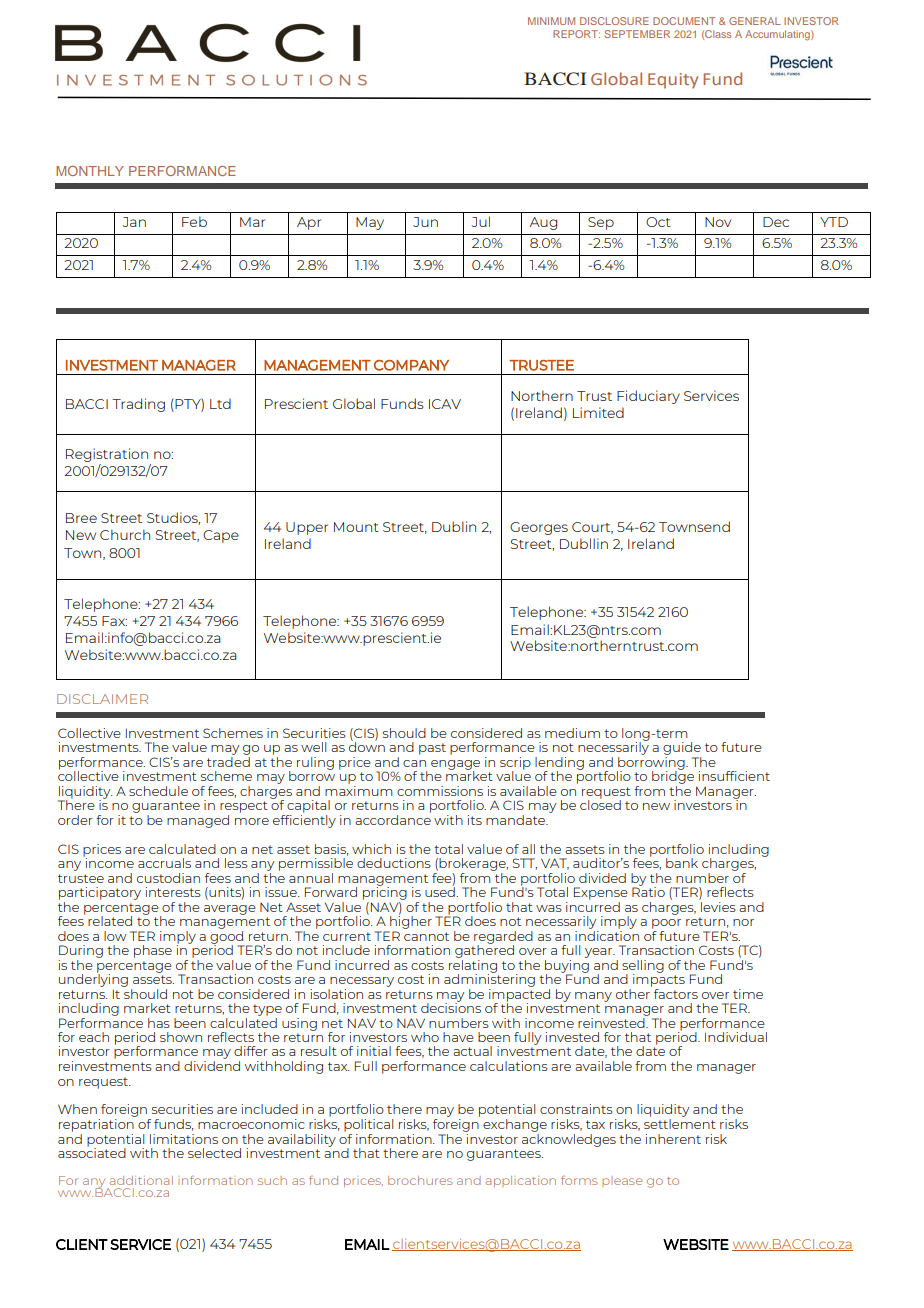  What do you see at coordinates (480, 221) in the screenshot?
I see `Jul` at bounding box center [480, 221].
